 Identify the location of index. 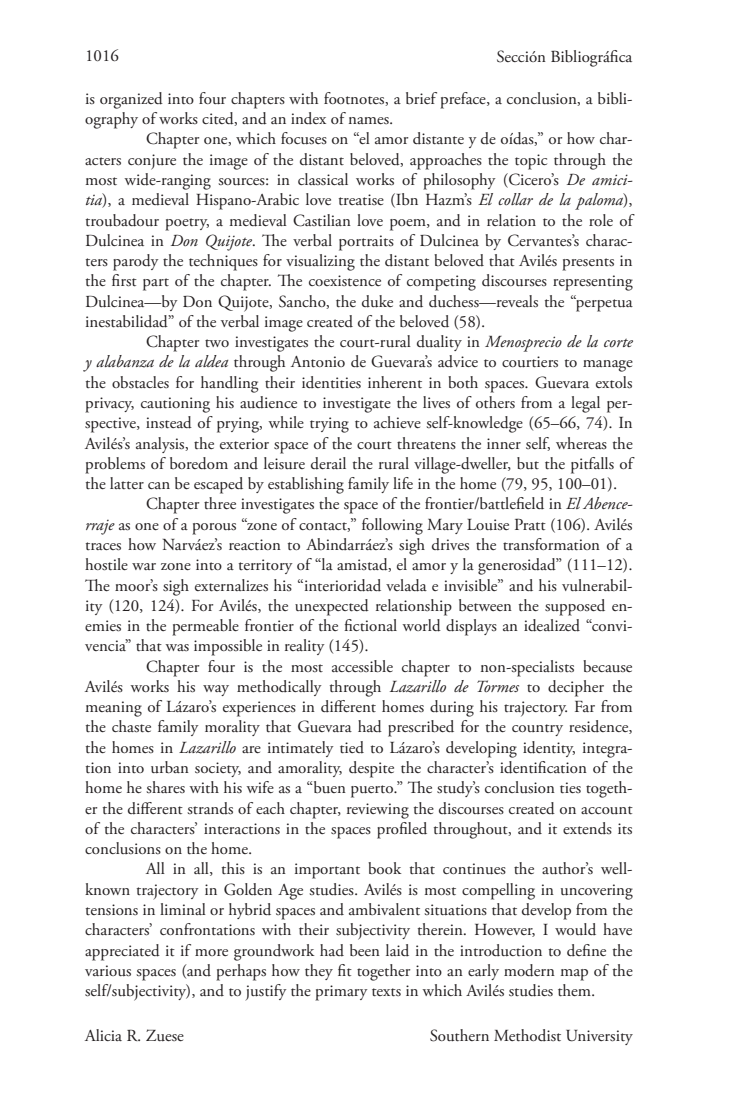
(308, 118).
